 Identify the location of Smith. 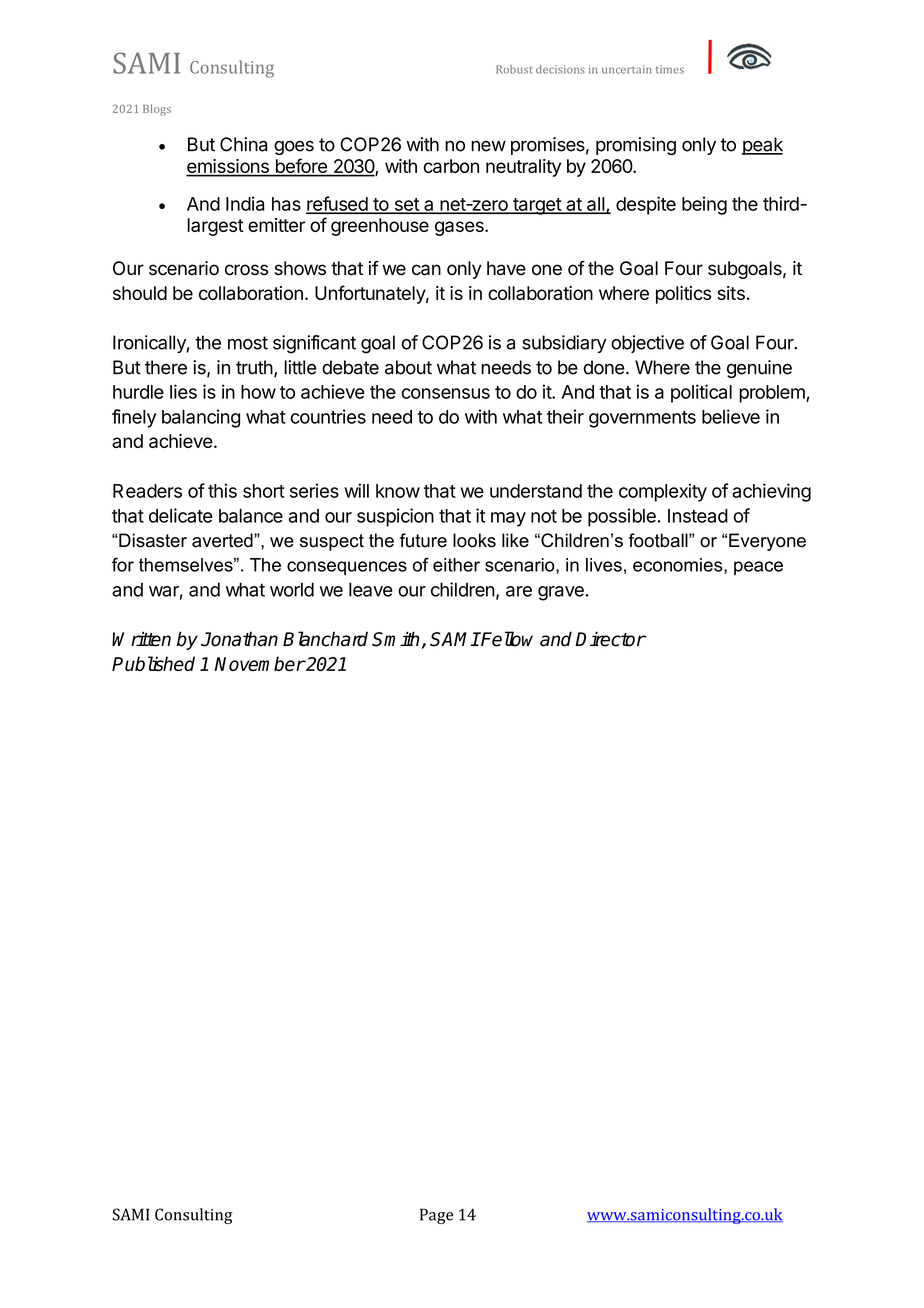
(396, 639).
